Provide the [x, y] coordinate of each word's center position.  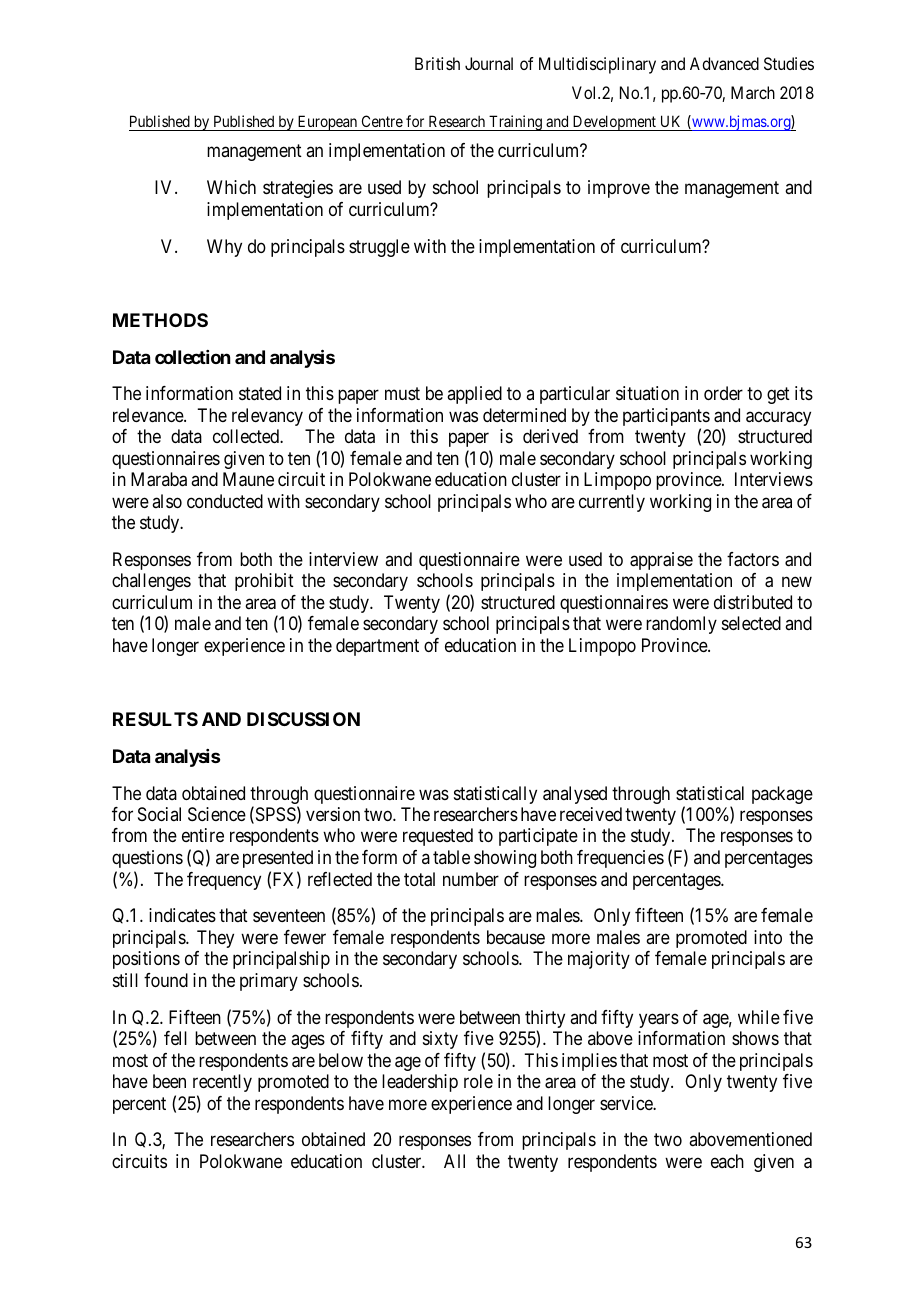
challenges [151, 582]
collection [192, 357]
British [437, 63]
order [723, 393]
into [768, 937]
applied [474, 395]
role [478, 1081]
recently [222, 1083]
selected [751, 623]
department [377, 647]
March [753, 92]
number [471, 879]
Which [231, 187]
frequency [224, 881]
